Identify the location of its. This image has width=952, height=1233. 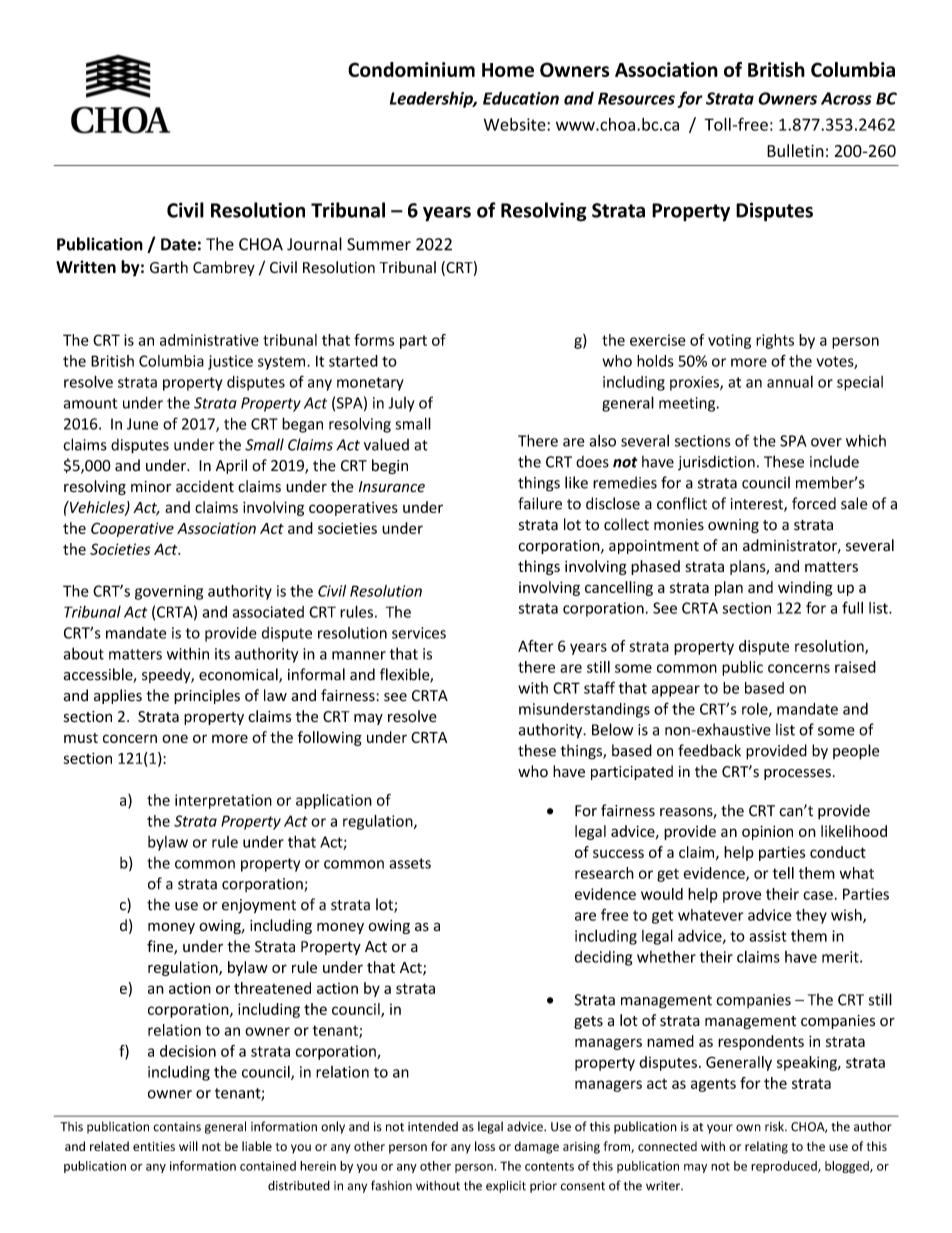
(222, 654).
